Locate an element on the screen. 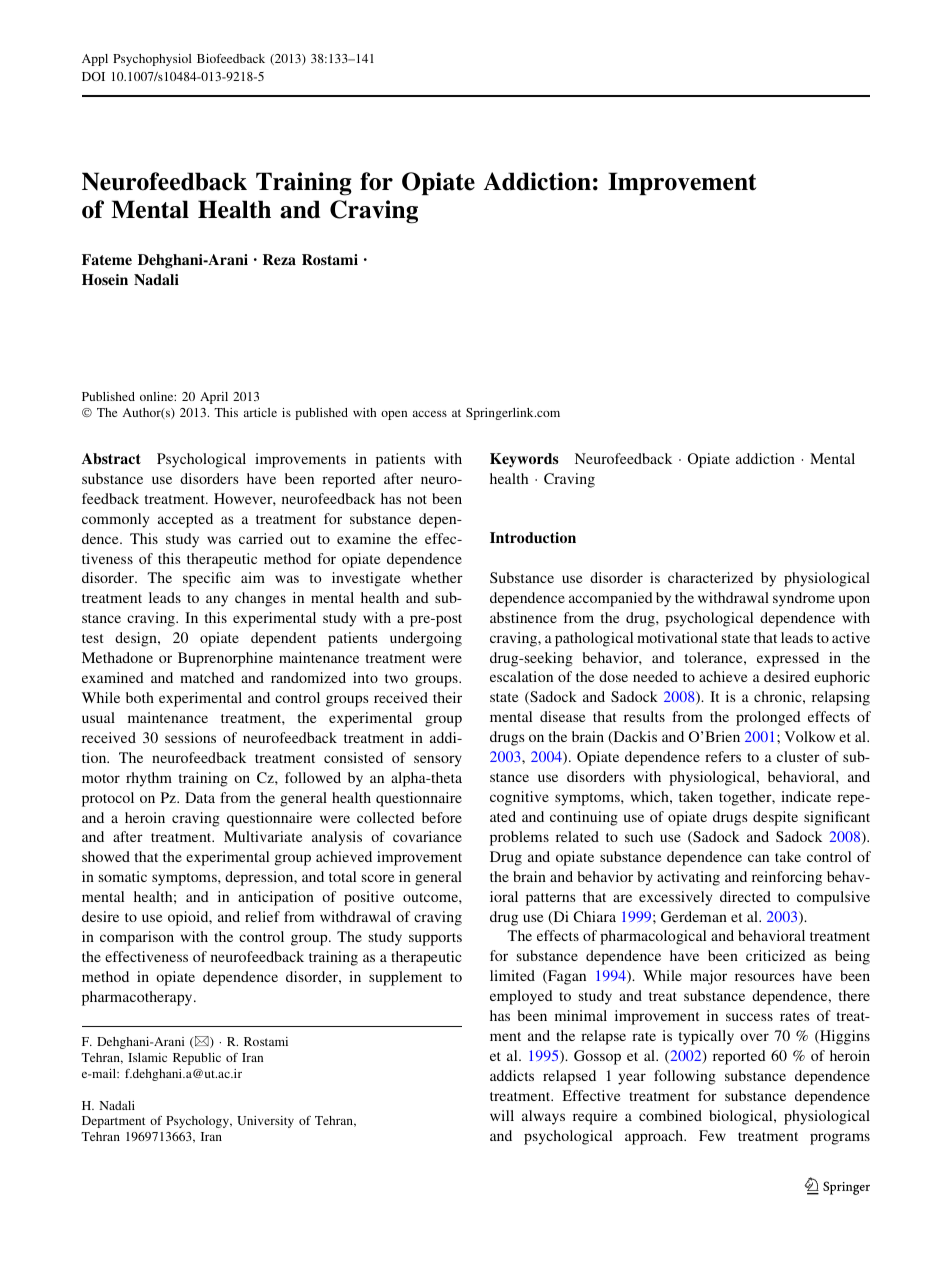 Image resolution: width=952 pixels, height=1265 pixels. any is located at coordinates (217, 601).
